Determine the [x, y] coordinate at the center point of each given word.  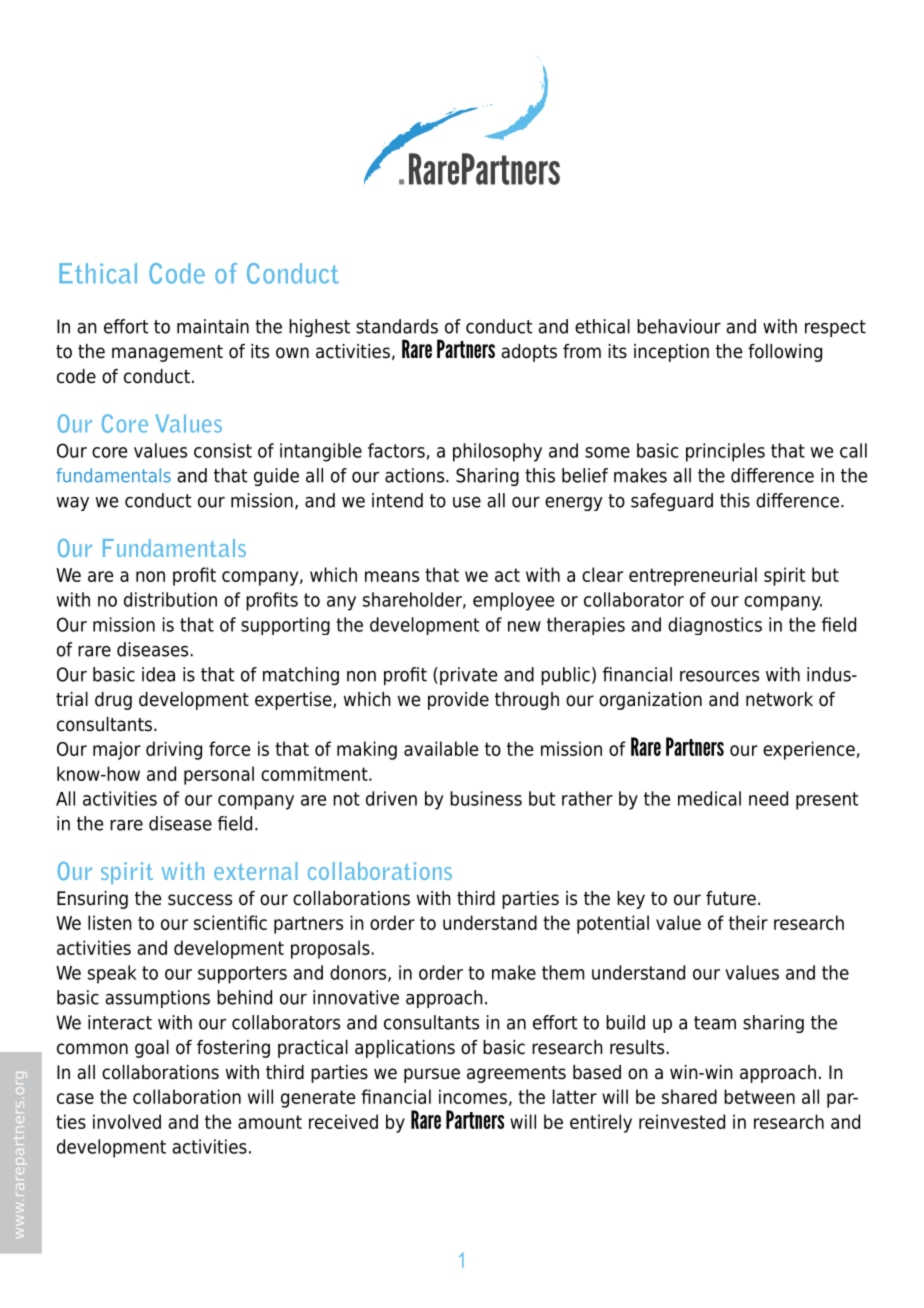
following [785, 353]
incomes [473, 1096]
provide [458, 701]
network [779, 699]
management [167, 353]
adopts [529, 353]
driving [174, 750]
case [75, 1098]
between [759, 1096]
